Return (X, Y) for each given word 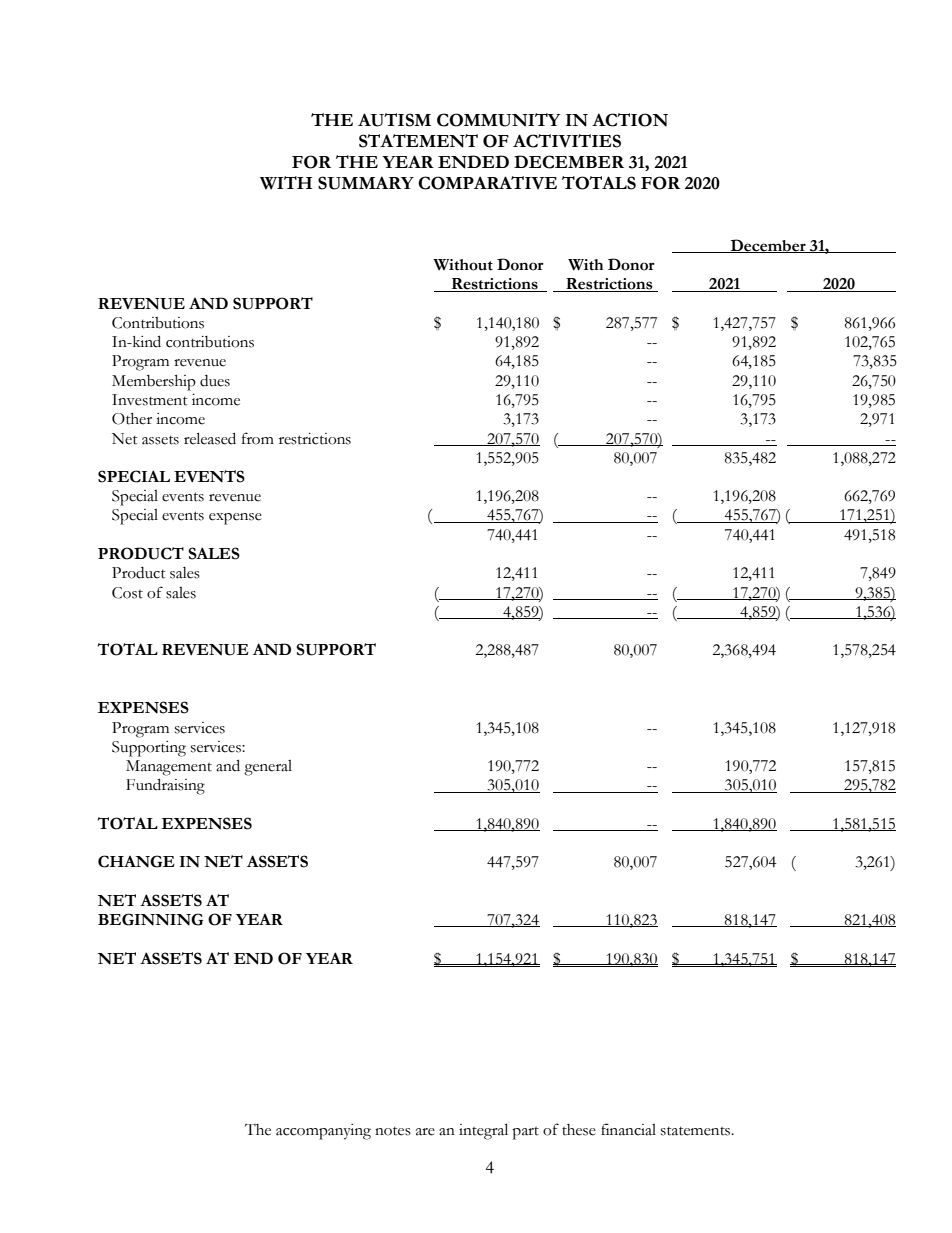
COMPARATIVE (487, 183)
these (579, 1130)
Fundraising (165, 786)
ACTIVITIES (567, 141)
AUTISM (394, 120)
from (258, 438)
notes (393, 1131)
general (268, 768)
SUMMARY (366, 183)
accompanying (323, 1132)
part (525, 1133)
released (210, 438)
